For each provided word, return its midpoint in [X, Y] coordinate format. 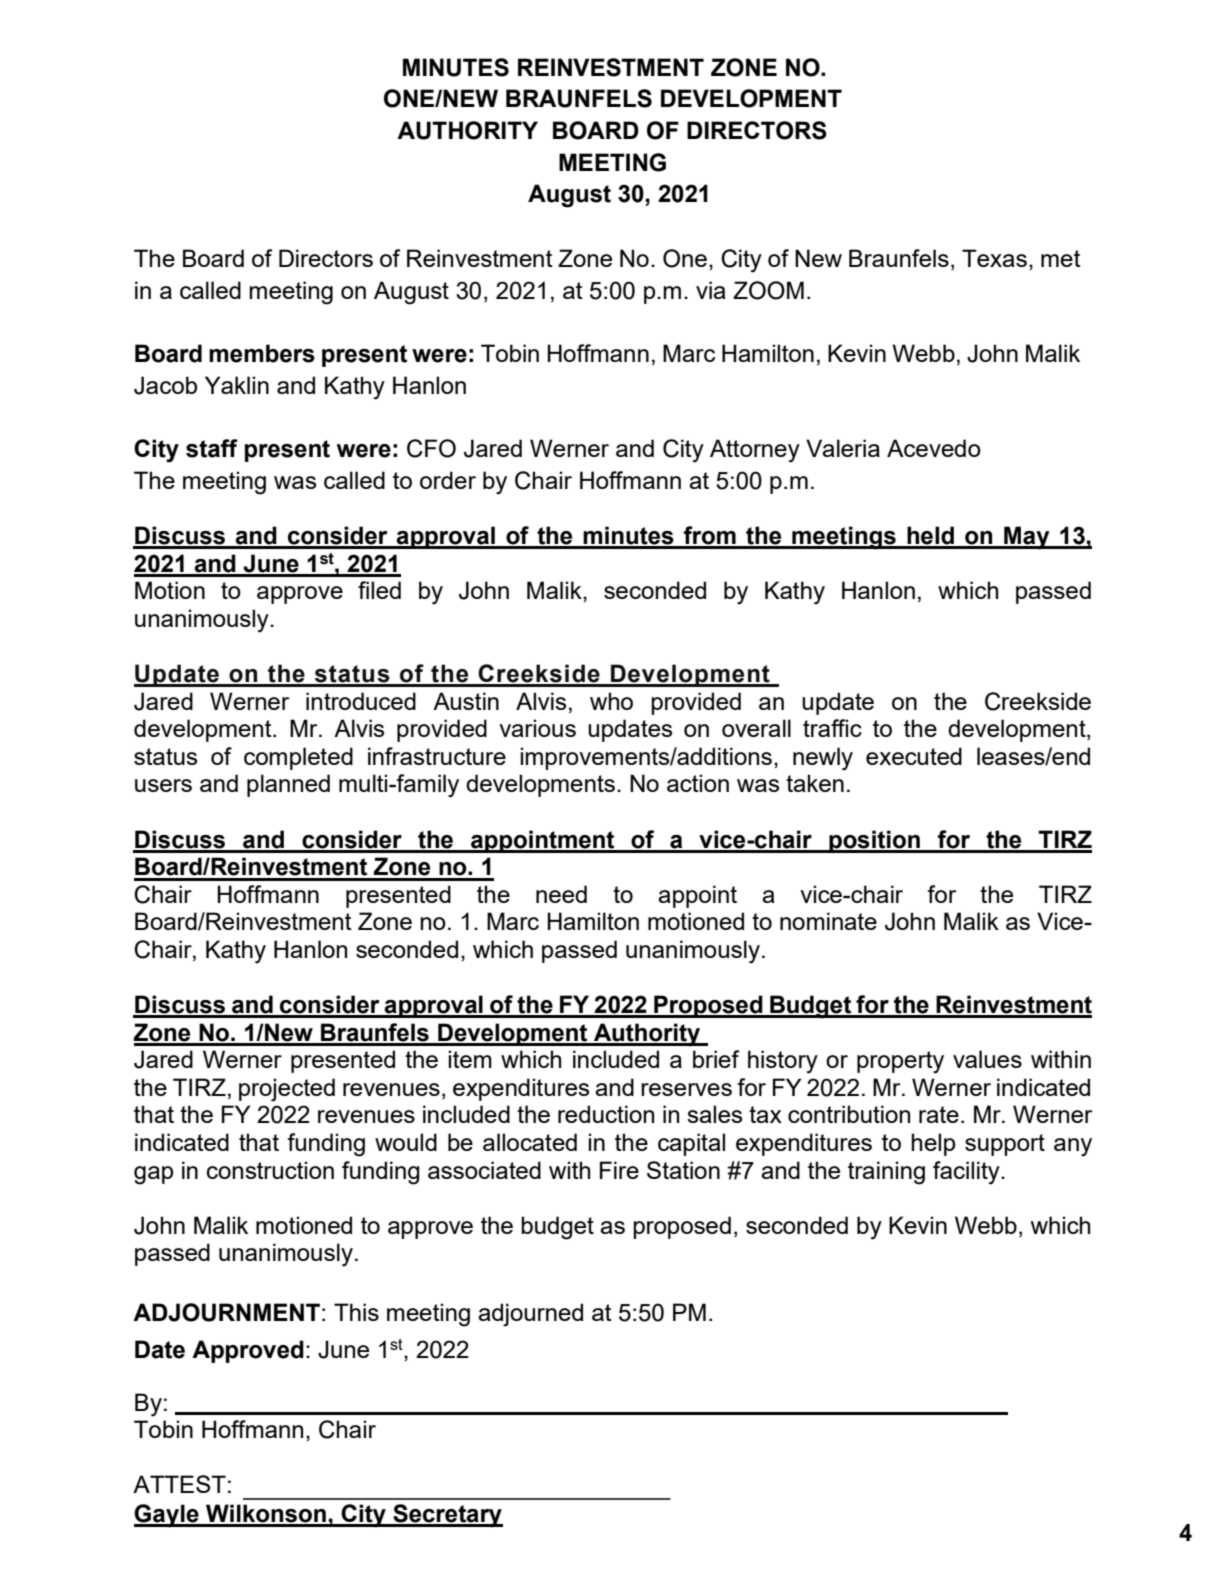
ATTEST [179, 1484]
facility [967, 1173]
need [561, 894]
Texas [994, 258]
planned [288, 785]
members [262, 353]
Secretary [447, 1516]
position [874, 841]
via [711, 290]
